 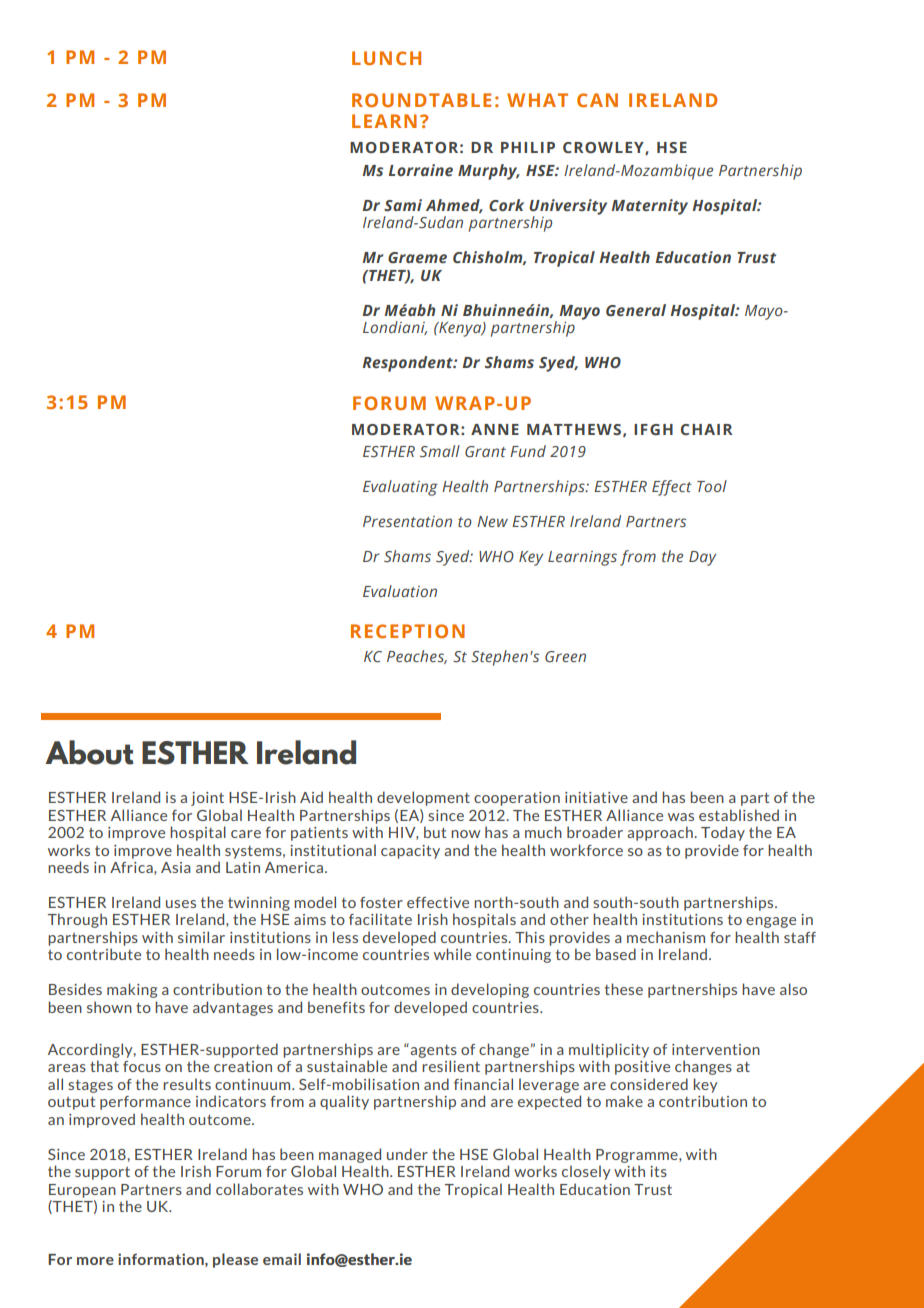 I want to click on ROUNDTABLE, so click(x=421, y=100).
